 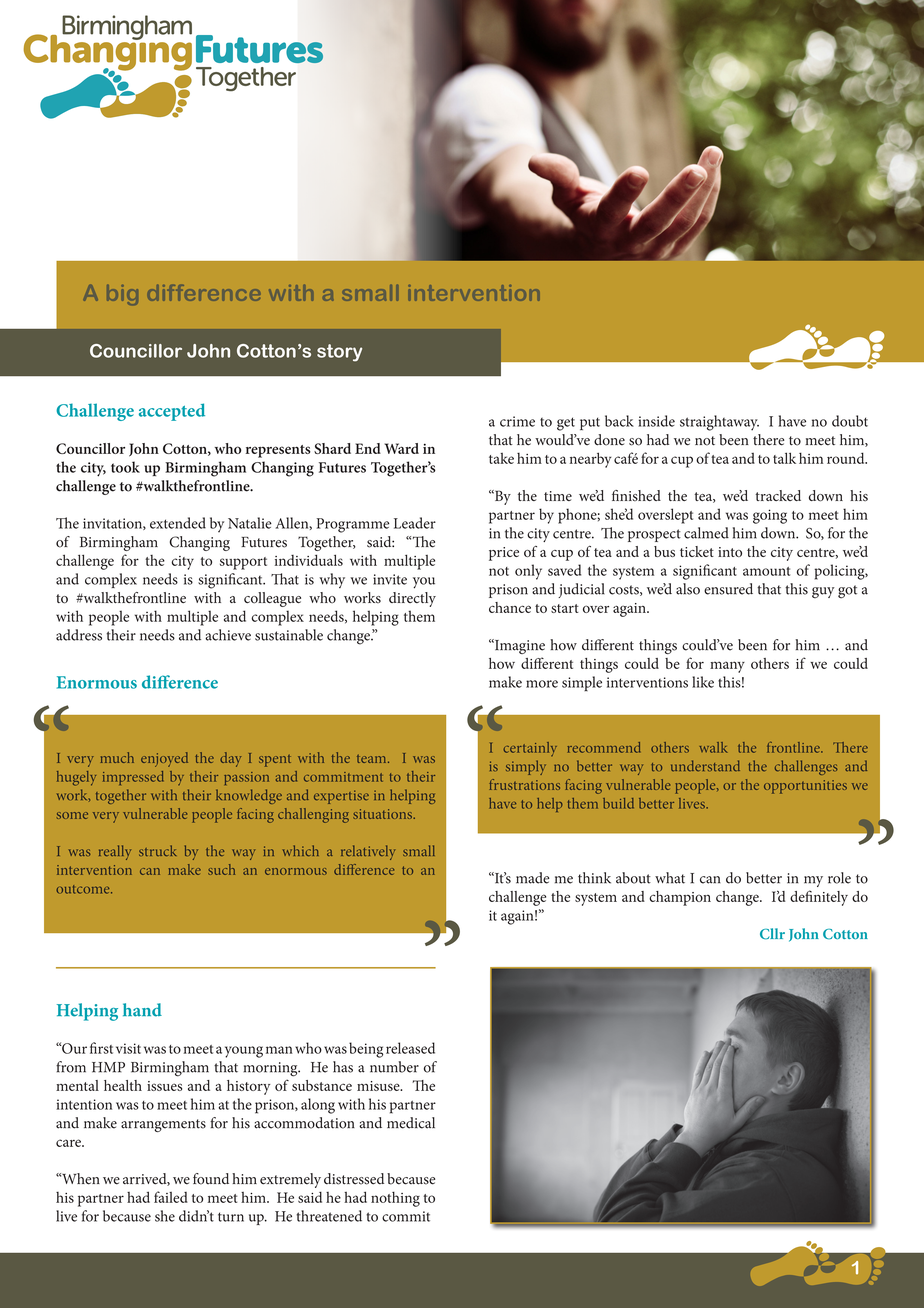 What do you see at coordinates (526, 767) in the page?
I see `simply` at bounding box center [526, 767].
